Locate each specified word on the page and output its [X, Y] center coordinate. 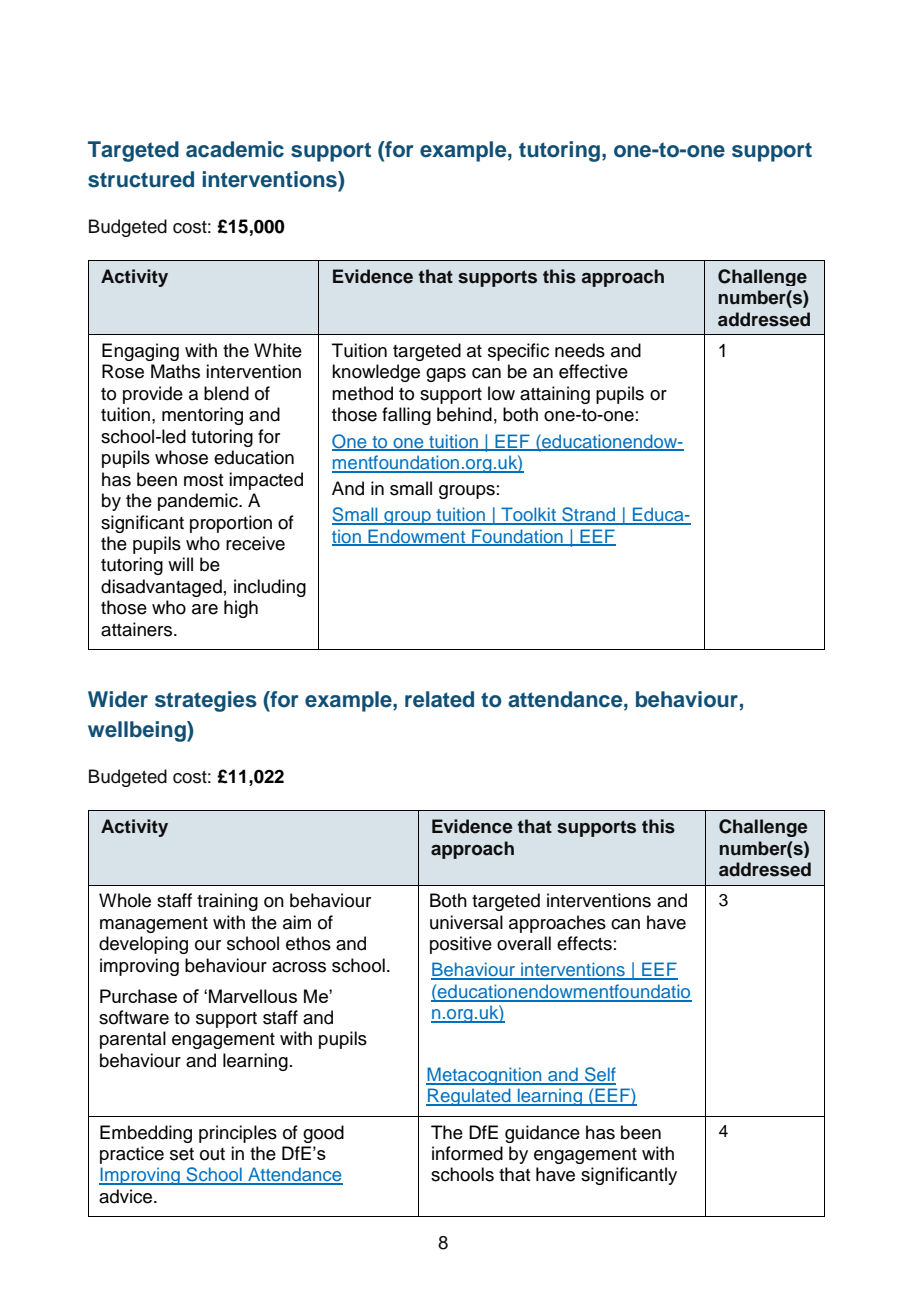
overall [524, 943]
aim [297, 922]
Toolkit [528, 515]
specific [518, 352]
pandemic [199, 502]
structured [141, 179]
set [182, 1154]
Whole [125, 900]
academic [235, 149]
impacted [266, 481]
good [323, 1134]
